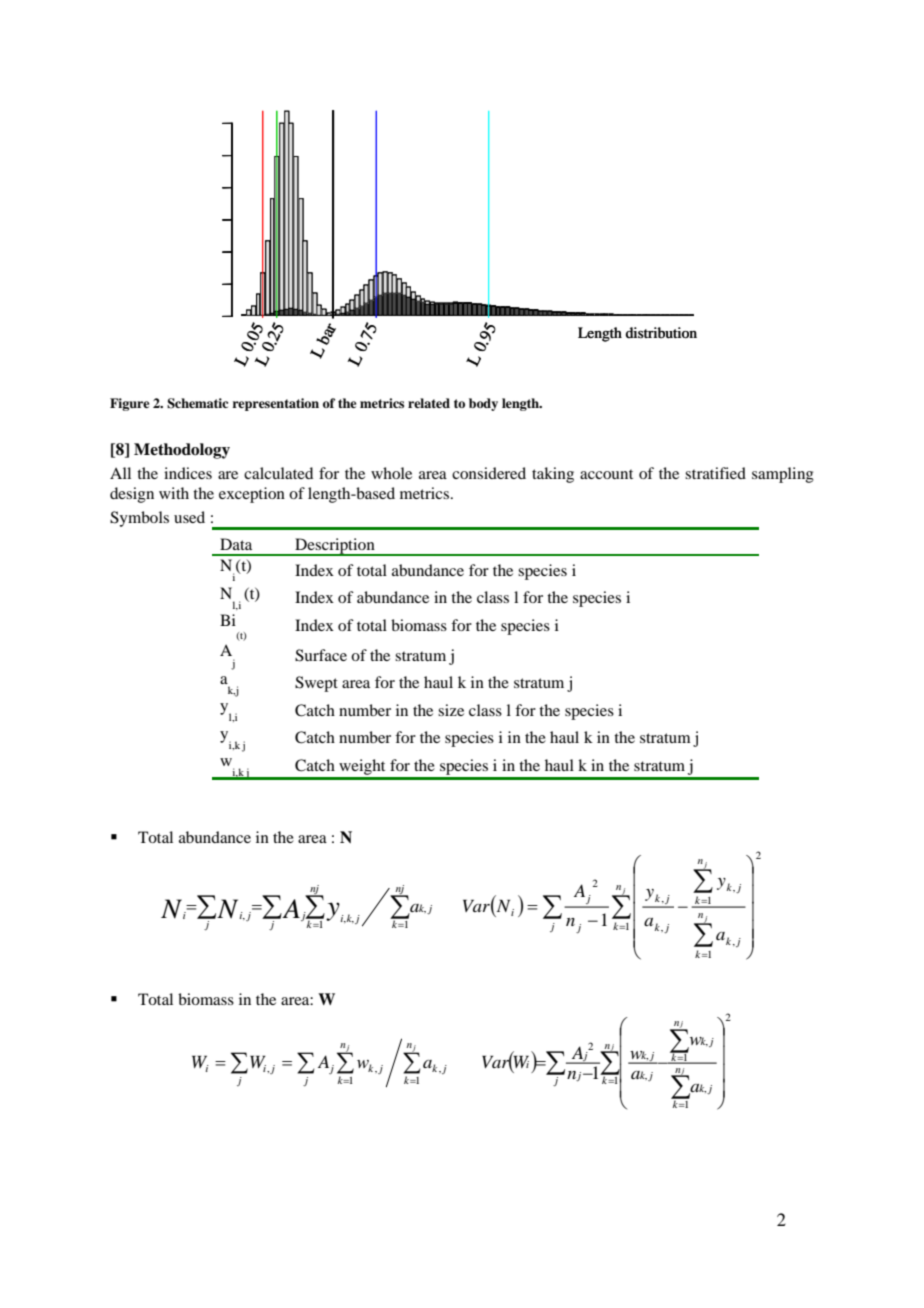 The width and height of the screenshot is (924, 1308). Describe the element at coordinates (174, 493) in the screenshot. I see `with` at that location.
